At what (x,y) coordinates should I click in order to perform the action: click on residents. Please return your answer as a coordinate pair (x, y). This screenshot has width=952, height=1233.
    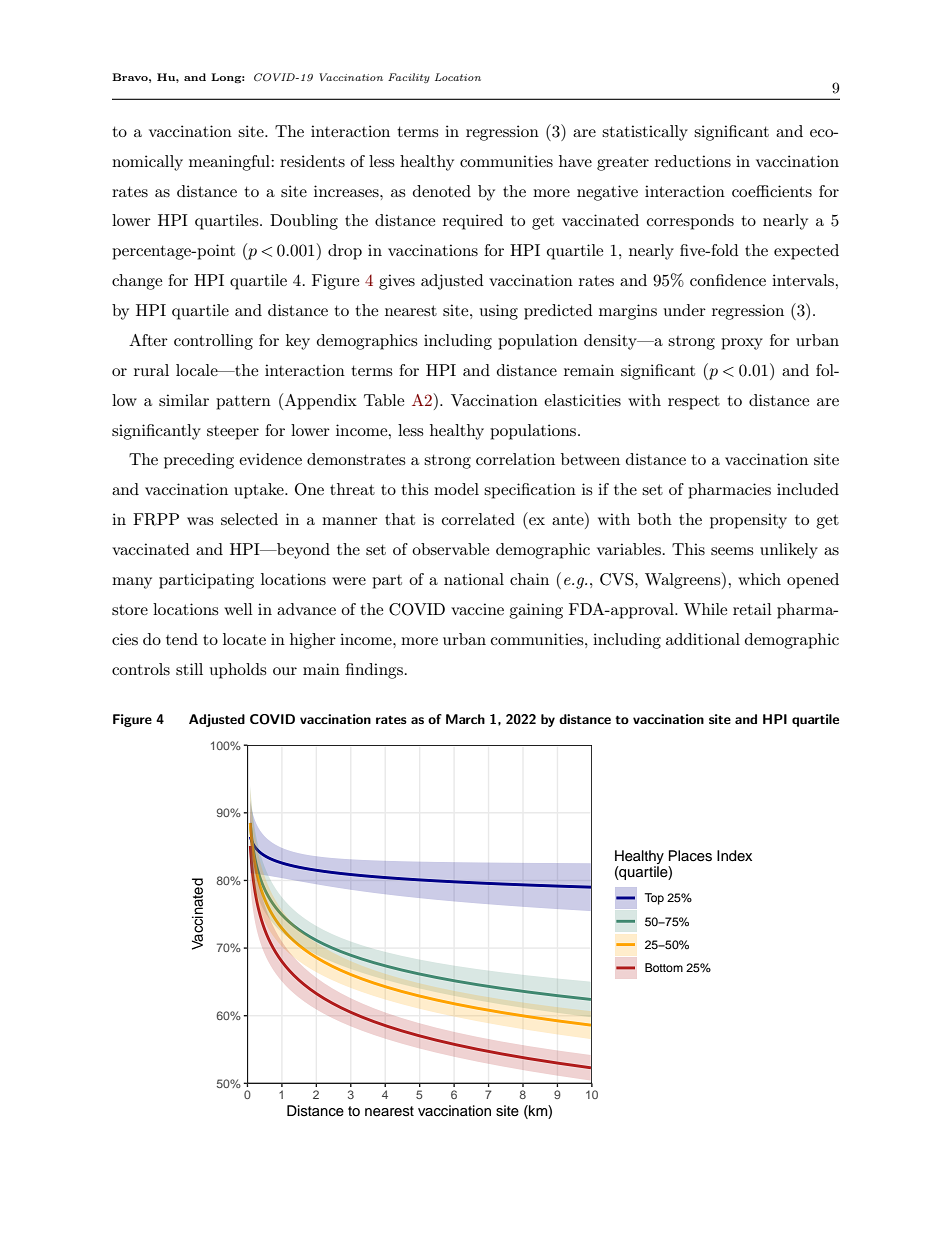
    Looking at the image, I should click on (312, 161).
